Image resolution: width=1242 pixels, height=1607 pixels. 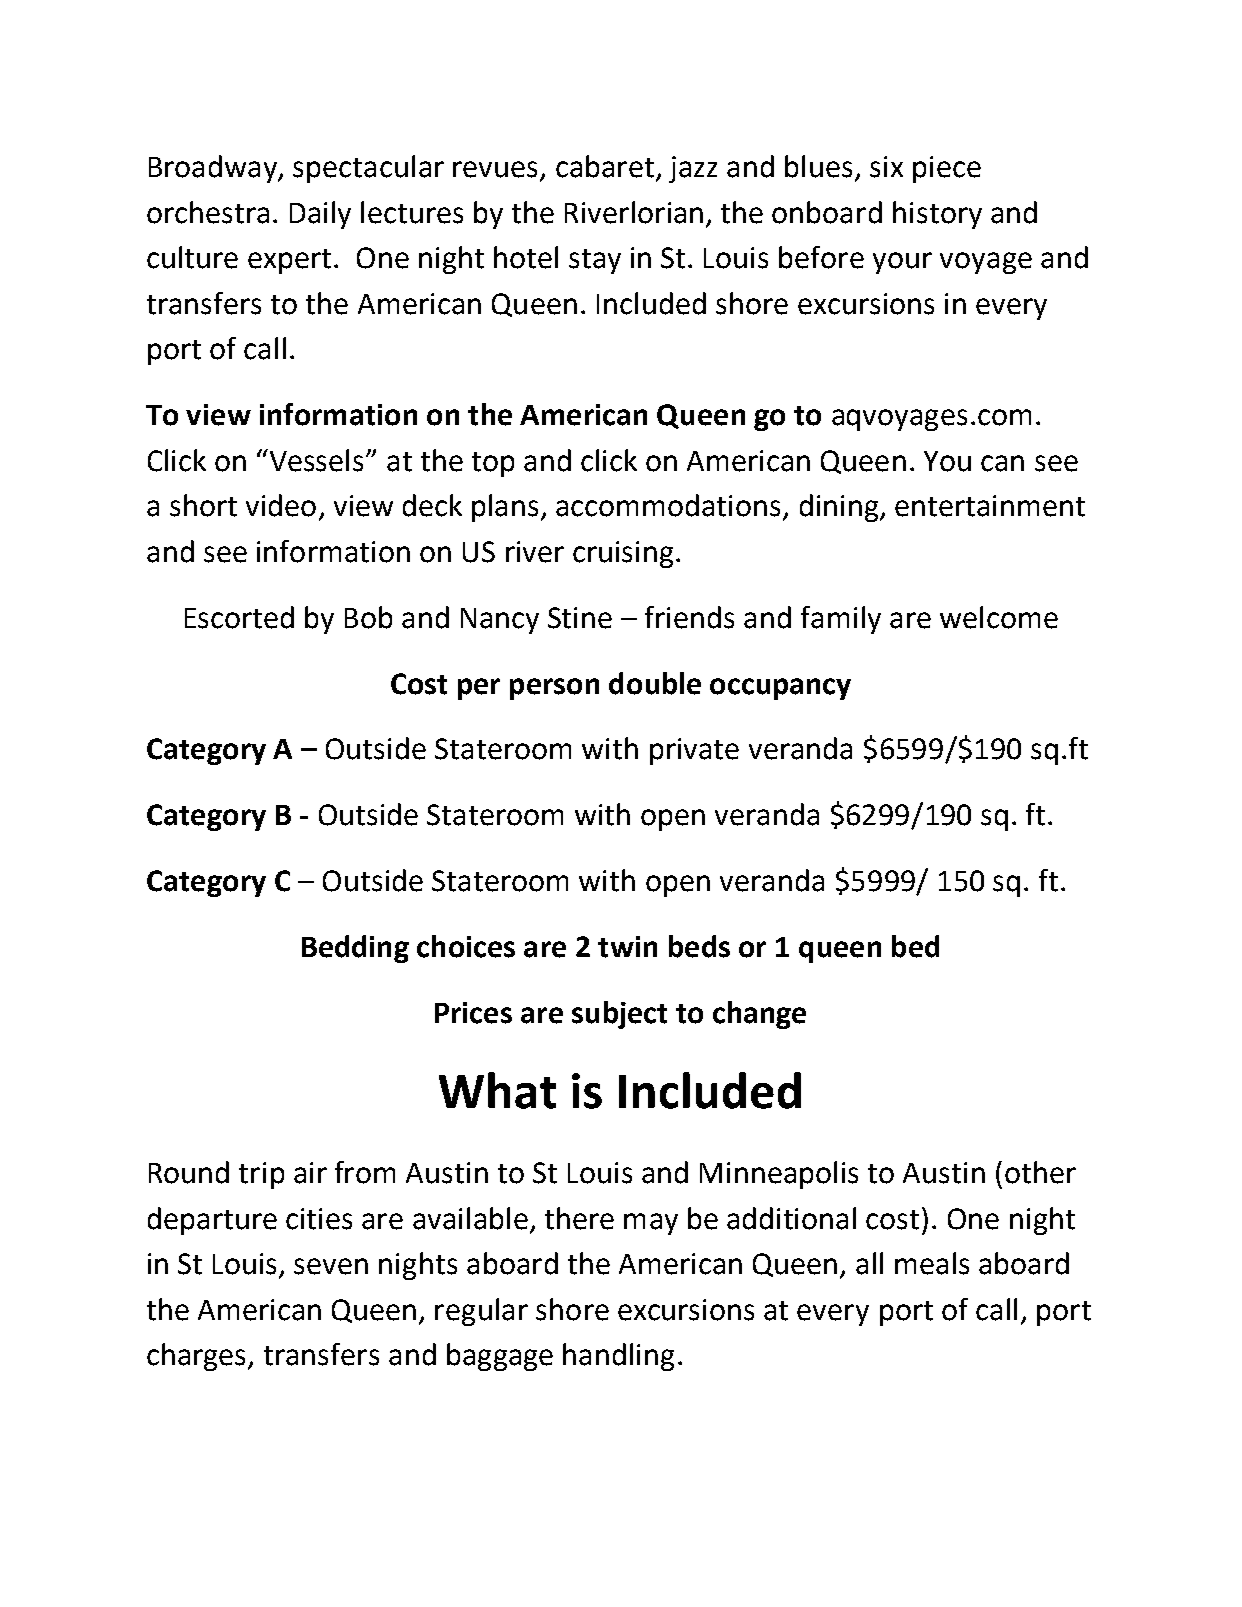 I want to click on cabaret, so click(x=606, y=167).
